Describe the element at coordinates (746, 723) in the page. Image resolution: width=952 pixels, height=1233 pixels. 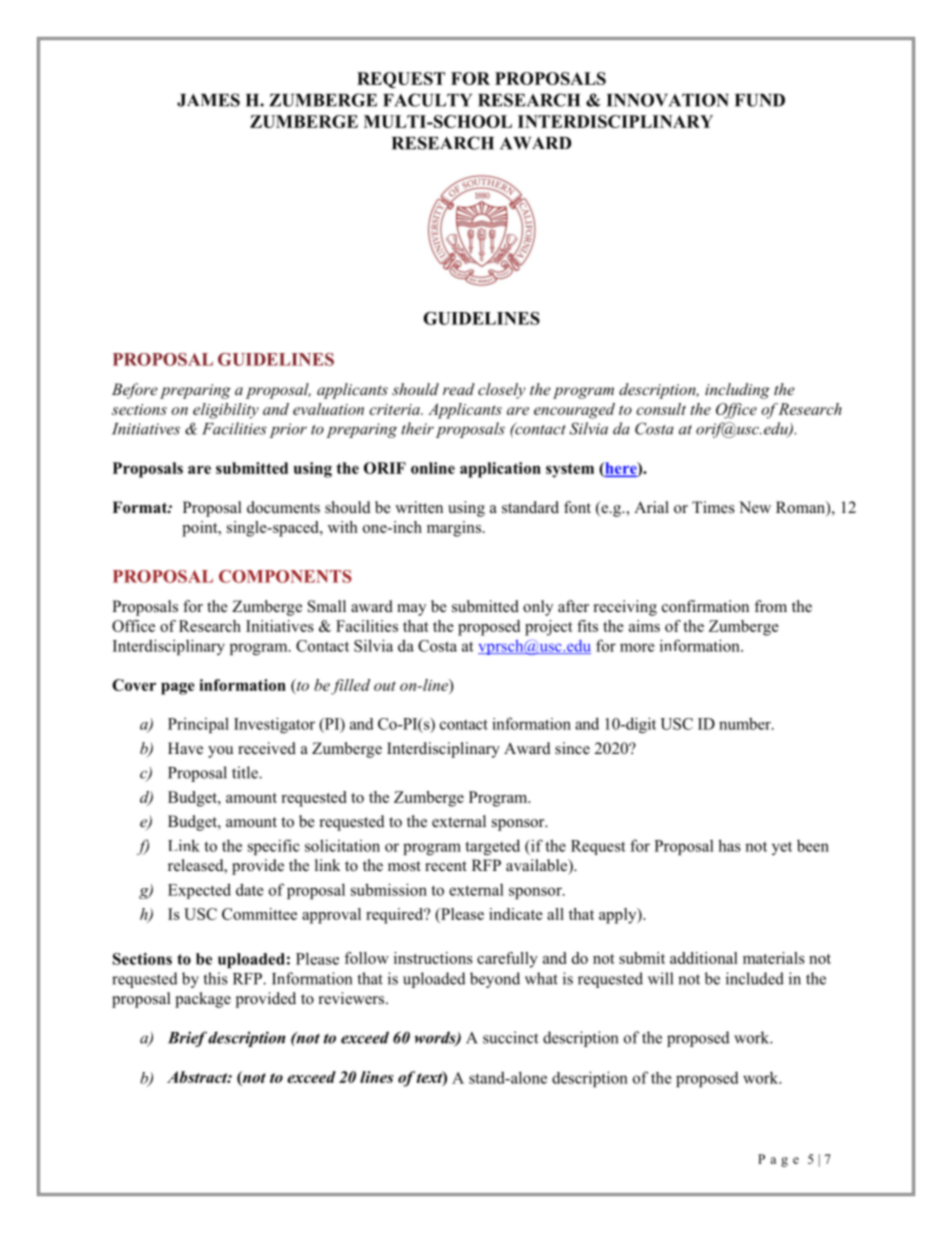
I see `number` at that location.
